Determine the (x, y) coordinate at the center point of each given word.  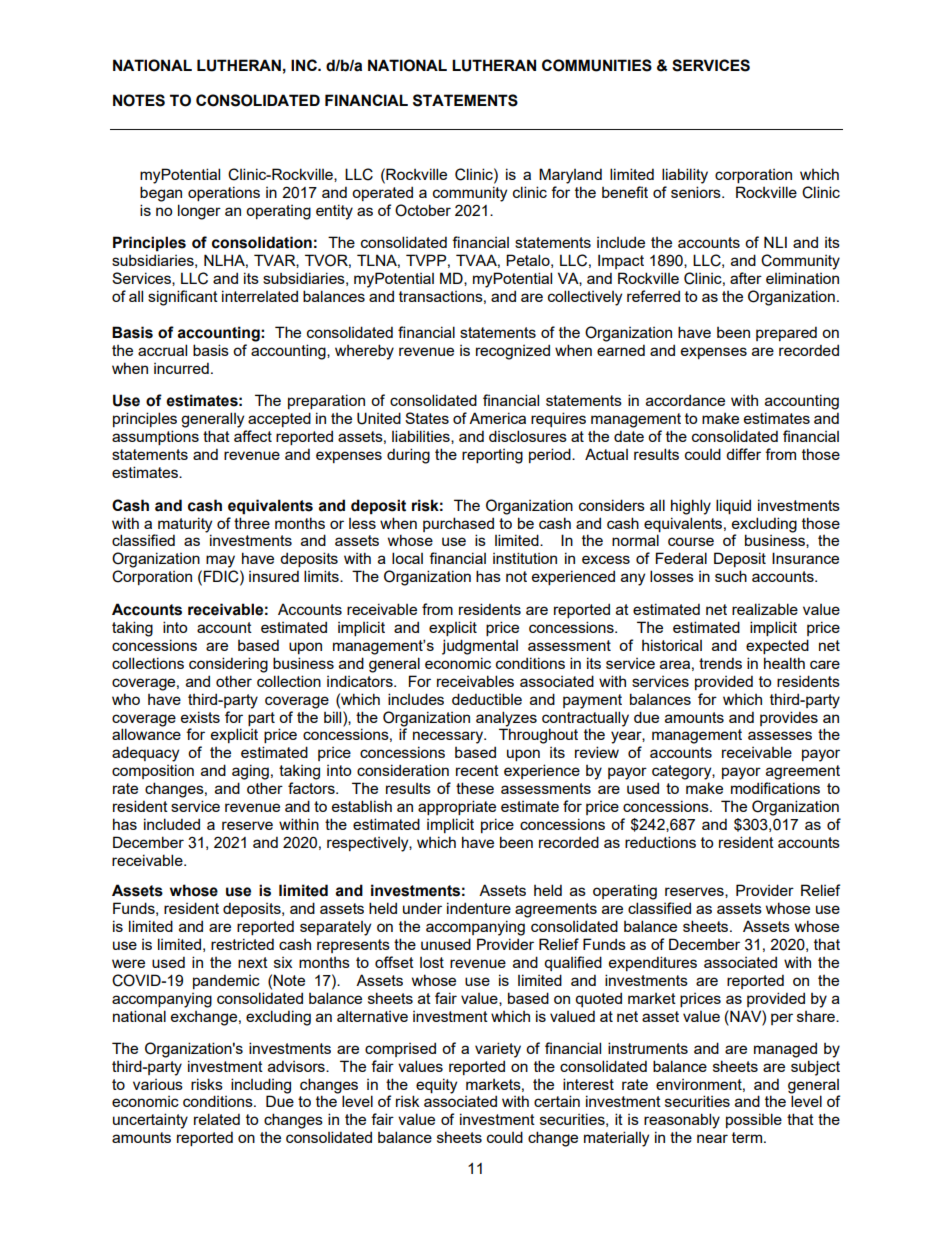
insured (274, 576)
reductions (660, 842)
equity (436, 1086)
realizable (765, 609)
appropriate (457, 807)
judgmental (480, 647)
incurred (181, 368)
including (261, 1086)
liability (685, 176)
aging (250, 772)
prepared (786, 333)
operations (224, 193)
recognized (513, 352)
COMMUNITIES (597, 65)
